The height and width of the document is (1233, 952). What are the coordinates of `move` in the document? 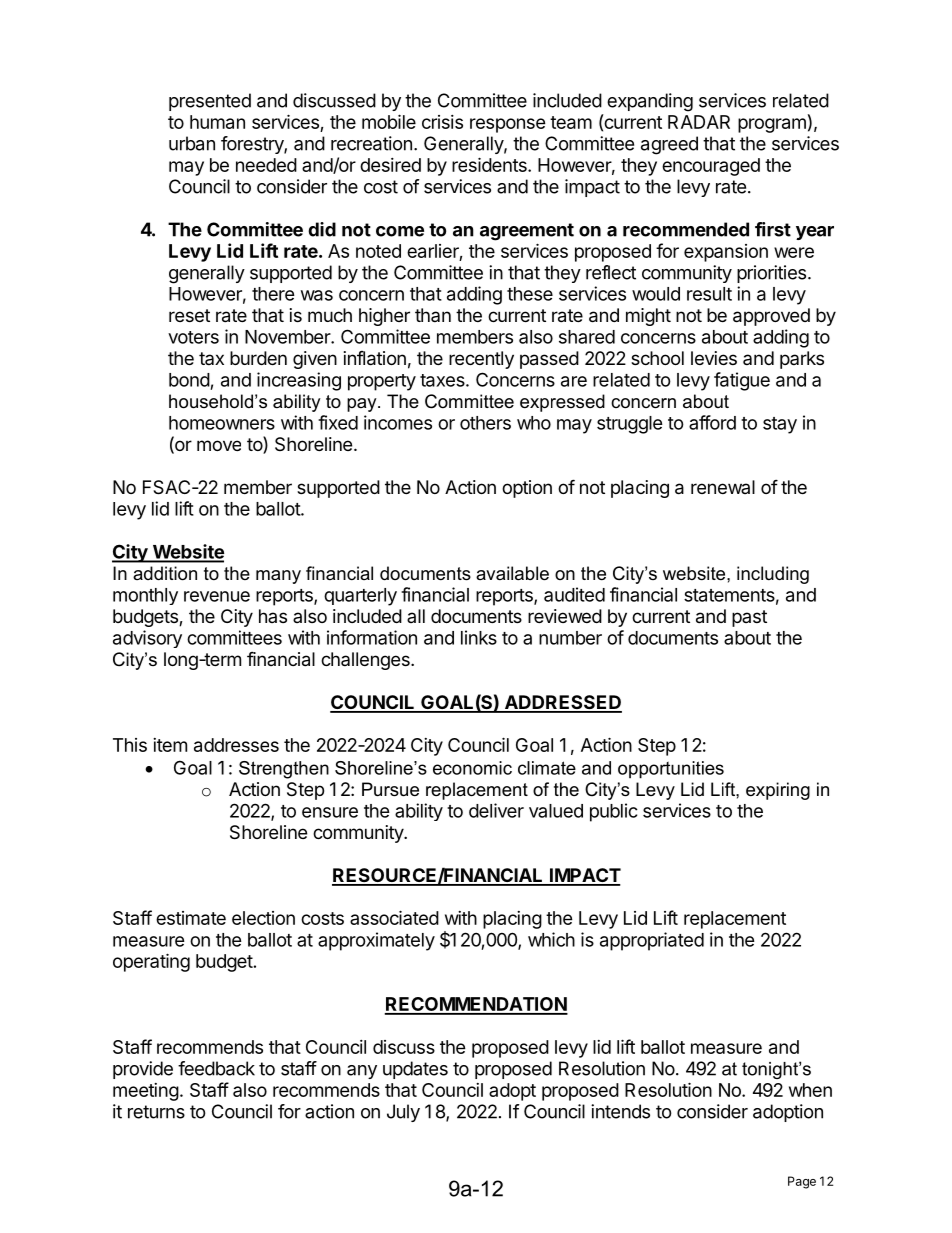 It's located at (219, 445).
